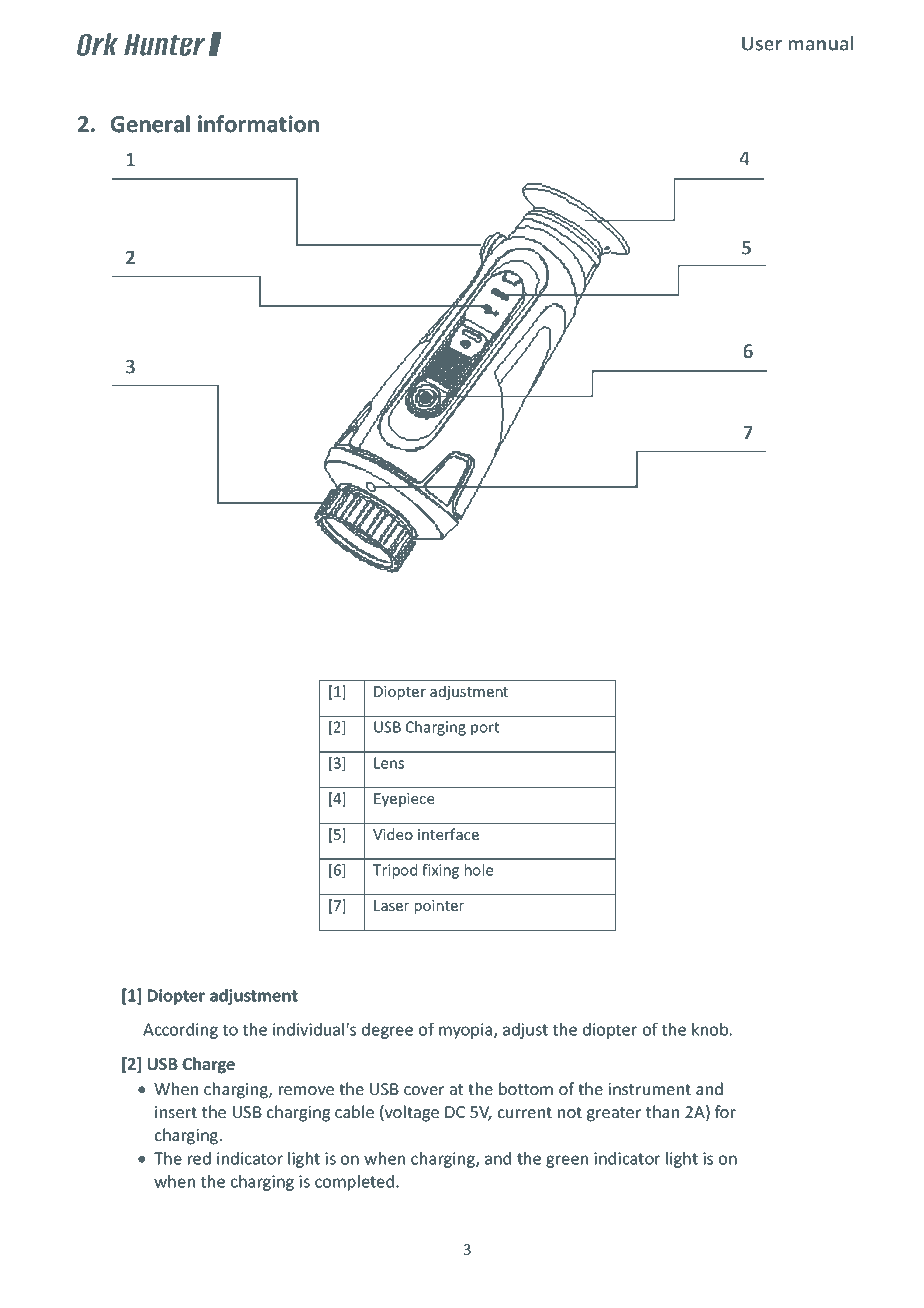 The height and width of the screenshot is (1308, 924). I want to click on information, so click(258, 124).
